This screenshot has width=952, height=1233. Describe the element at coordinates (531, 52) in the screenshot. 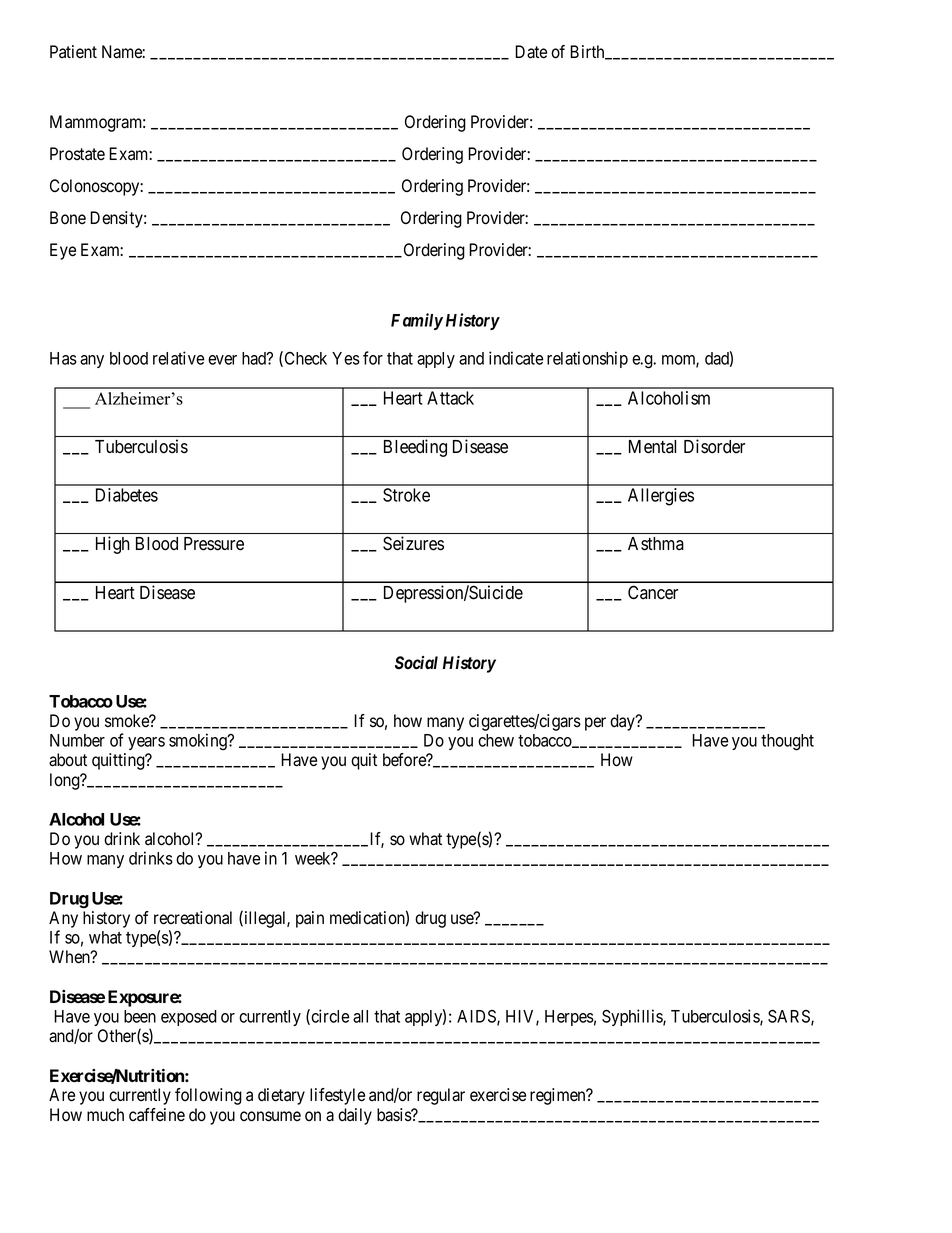

I see `Date` at that location.
